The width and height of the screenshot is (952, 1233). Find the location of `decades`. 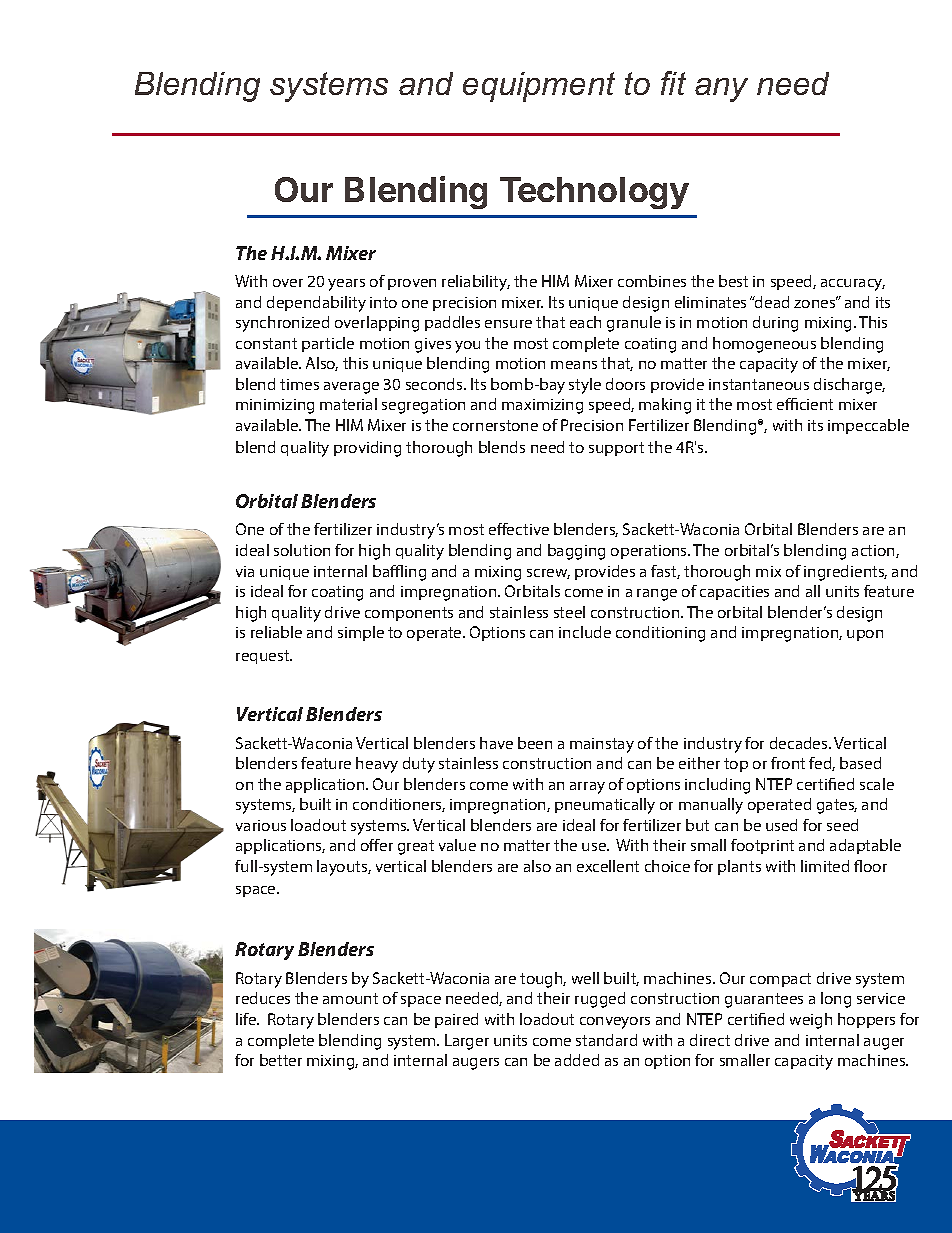

decades is located at coordinates (800, 743).
